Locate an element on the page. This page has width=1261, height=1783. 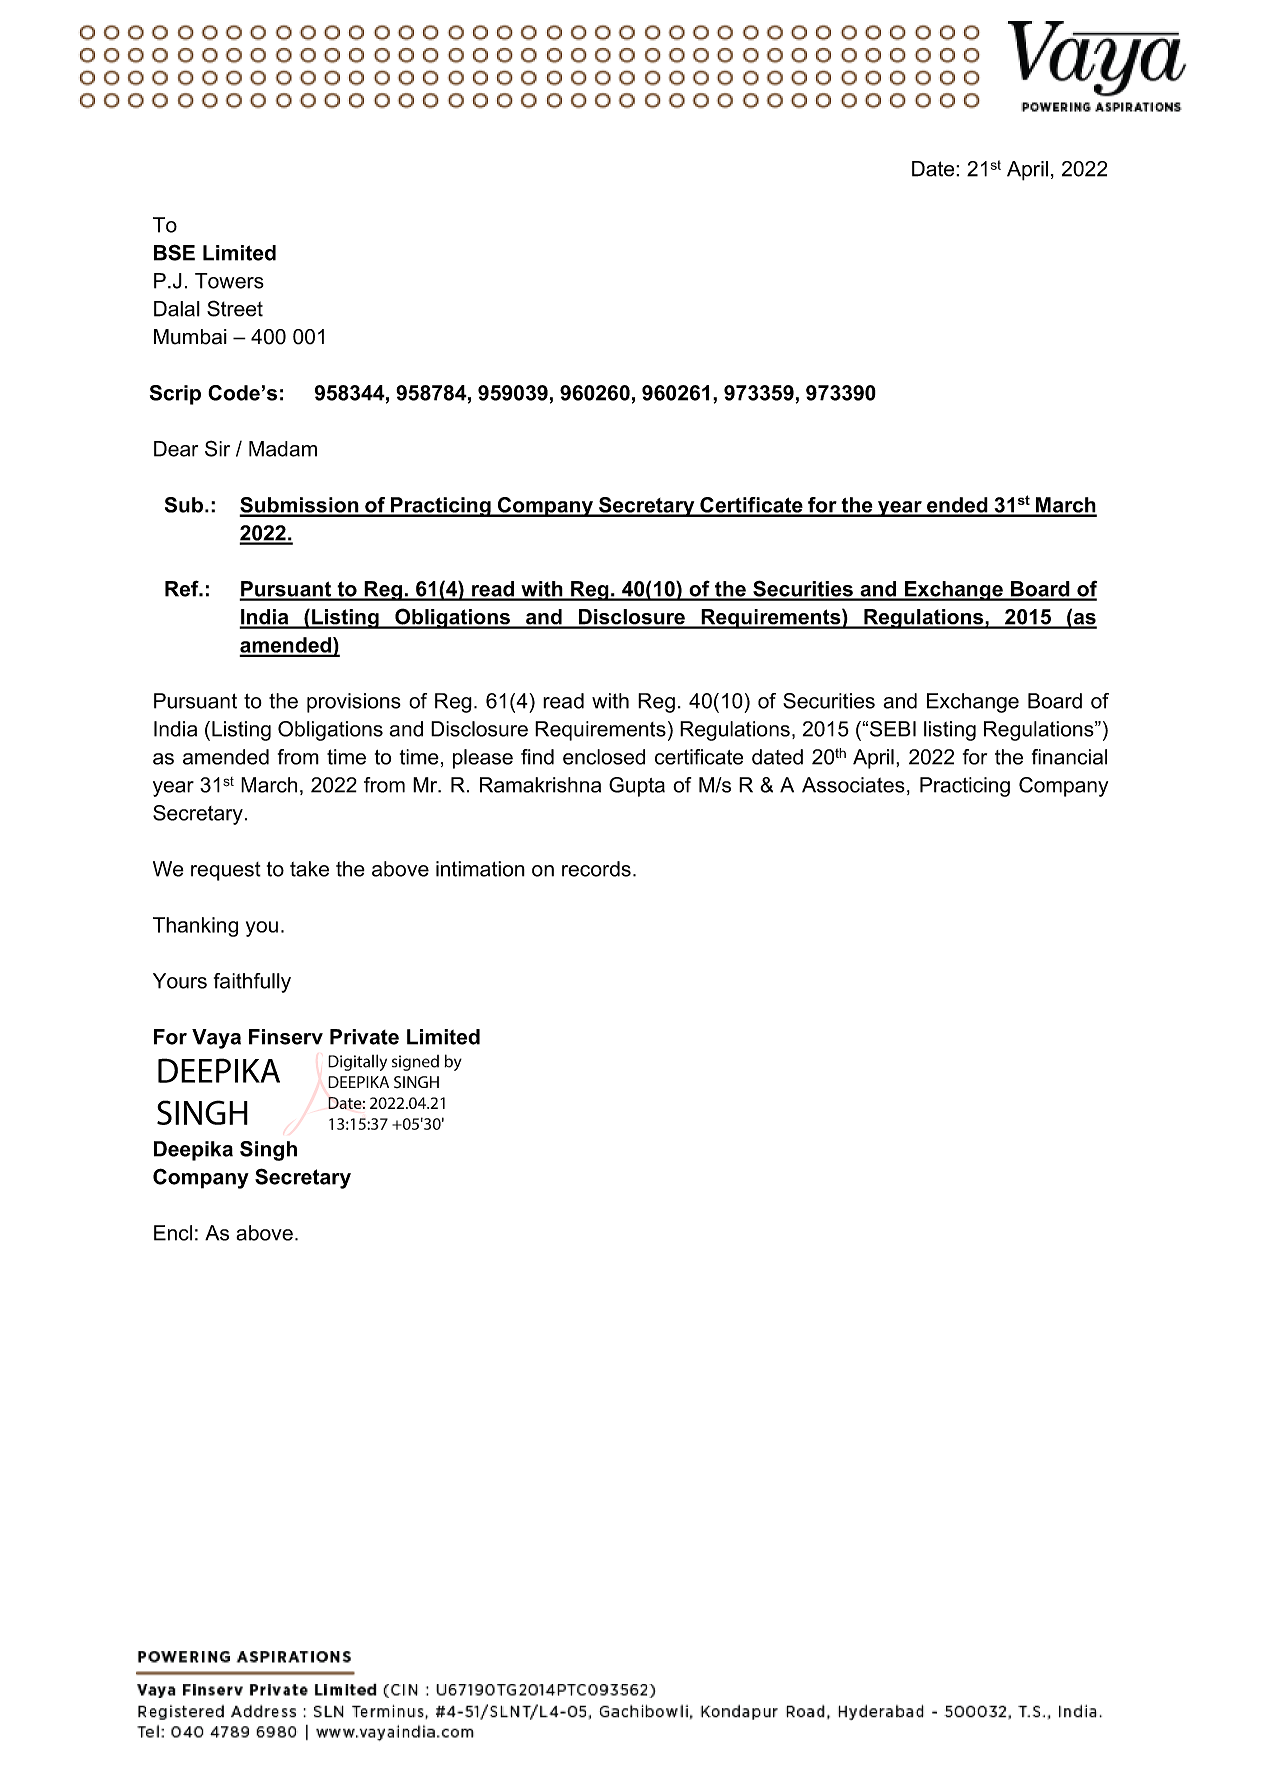
Private is located at coordinates (364, 1037).
